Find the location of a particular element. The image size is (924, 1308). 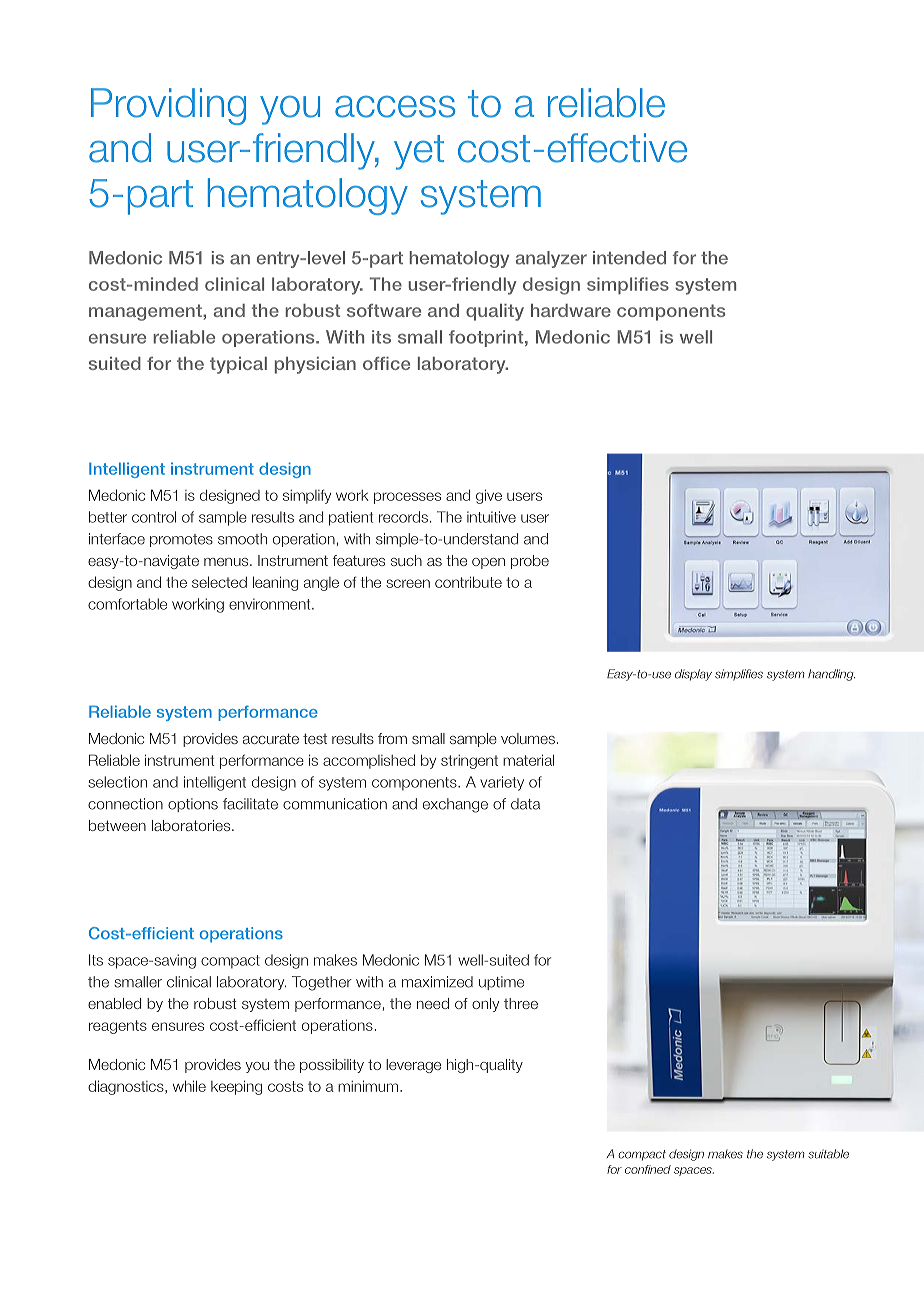

intended is located at coordinates (629, 258).
